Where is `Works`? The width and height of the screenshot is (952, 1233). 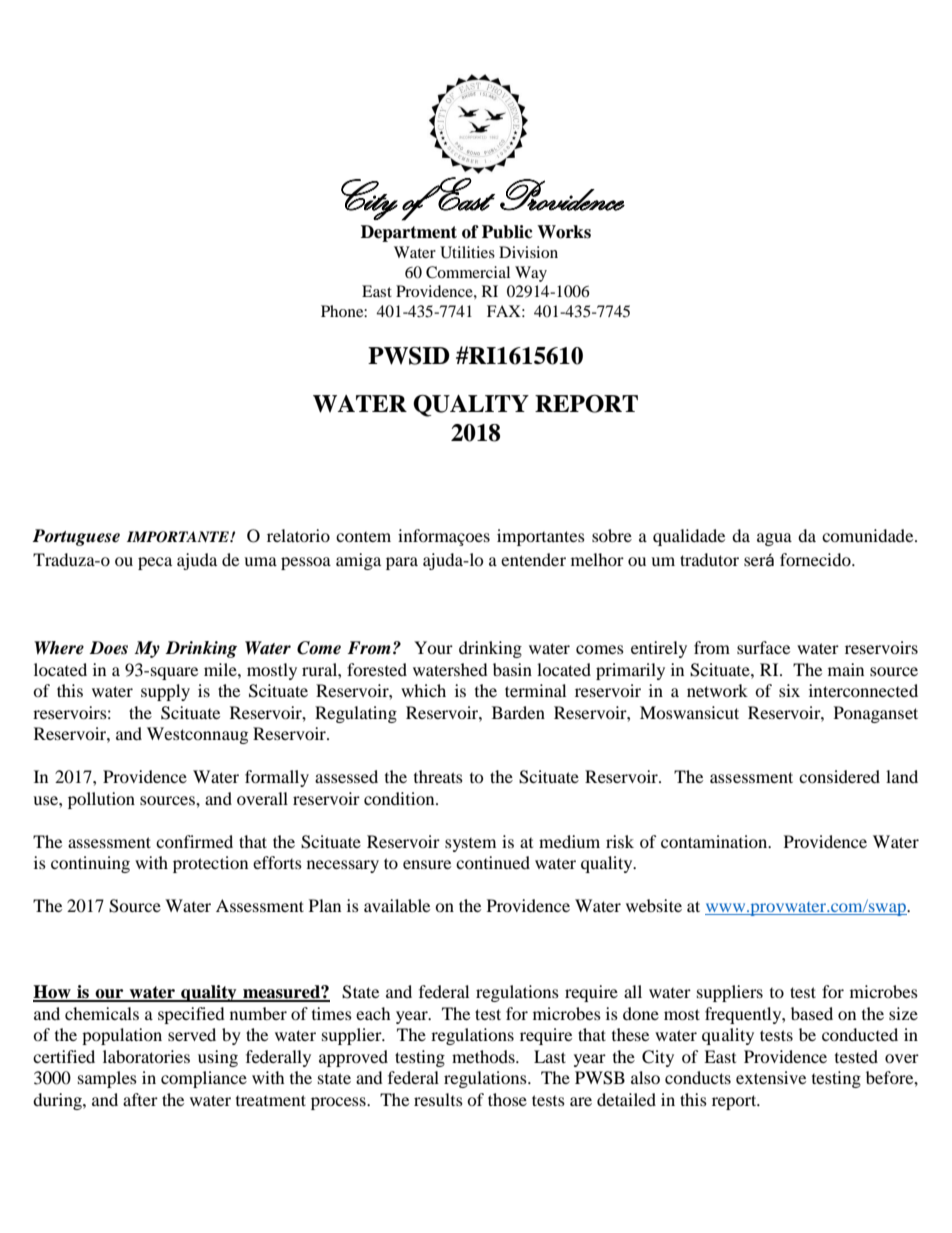 Works is located at coordinates (564, 232).
